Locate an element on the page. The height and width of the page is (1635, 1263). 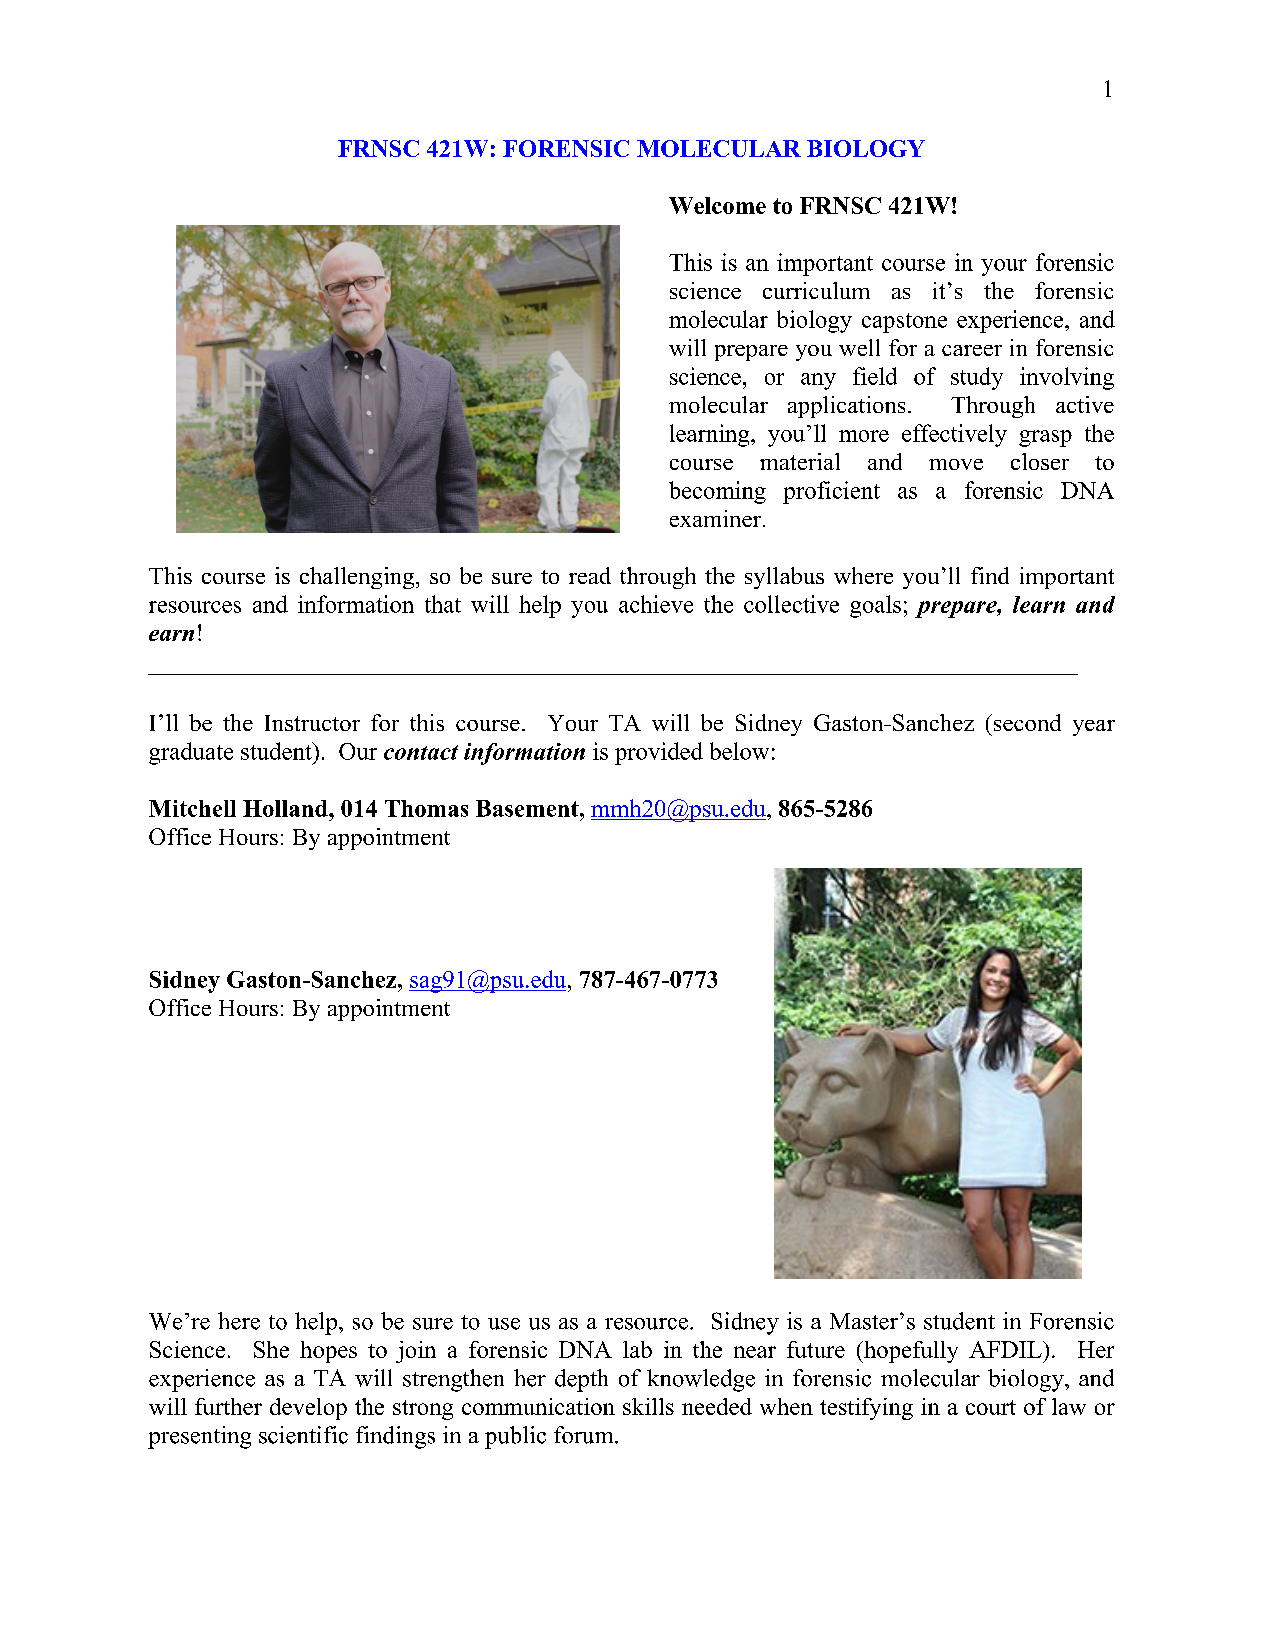
provided is located at coordinates (659, 753).
